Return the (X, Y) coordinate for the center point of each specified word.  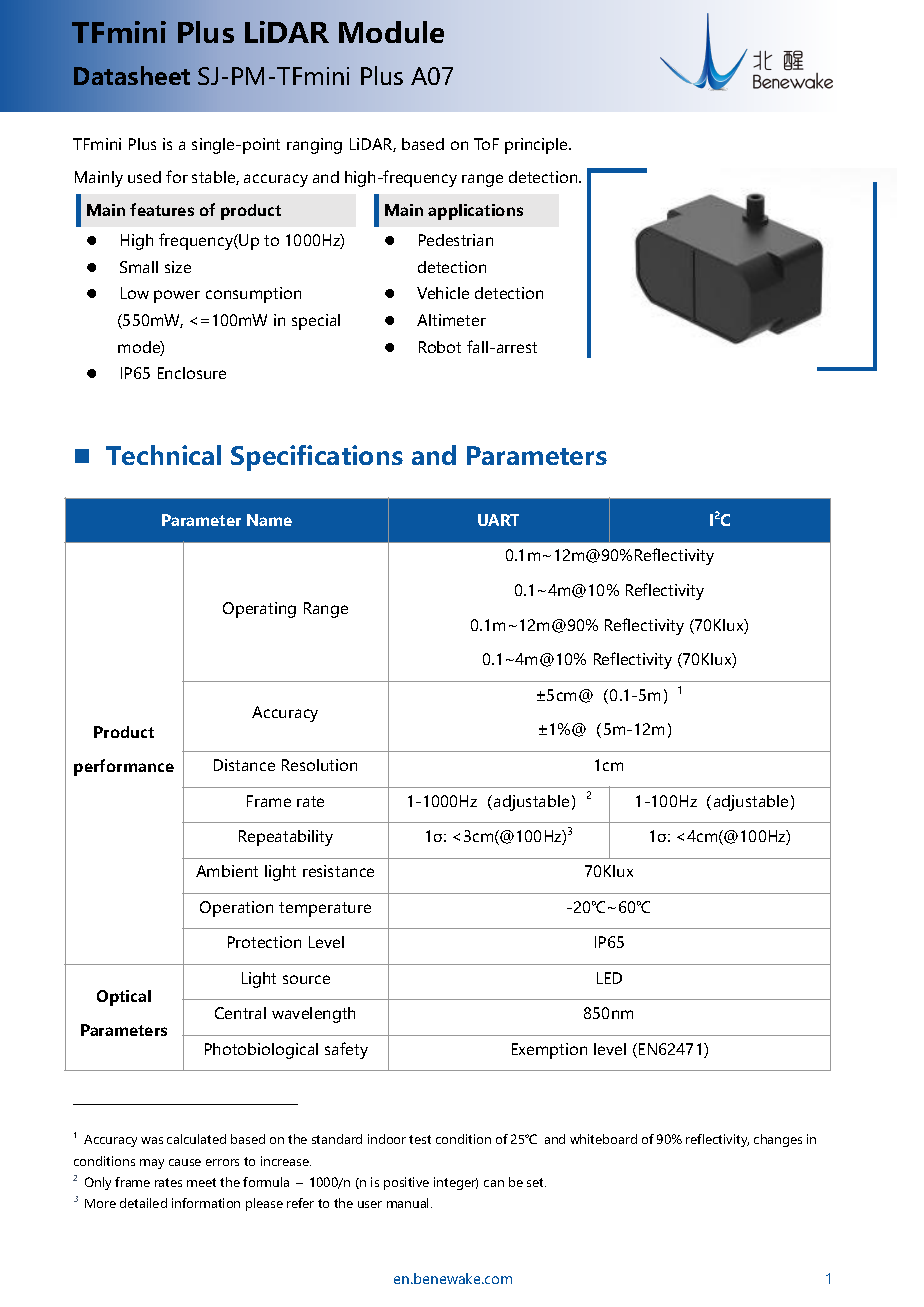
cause (185, 1162)
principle (537, 146)
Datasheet (132, 75)
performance (124, 767)
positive (406, 1183)
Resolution (319, 765)
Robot (440, 347)
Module (391, 32)
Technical (163, 455)
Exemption (549, 1051)
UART (498, 520)
